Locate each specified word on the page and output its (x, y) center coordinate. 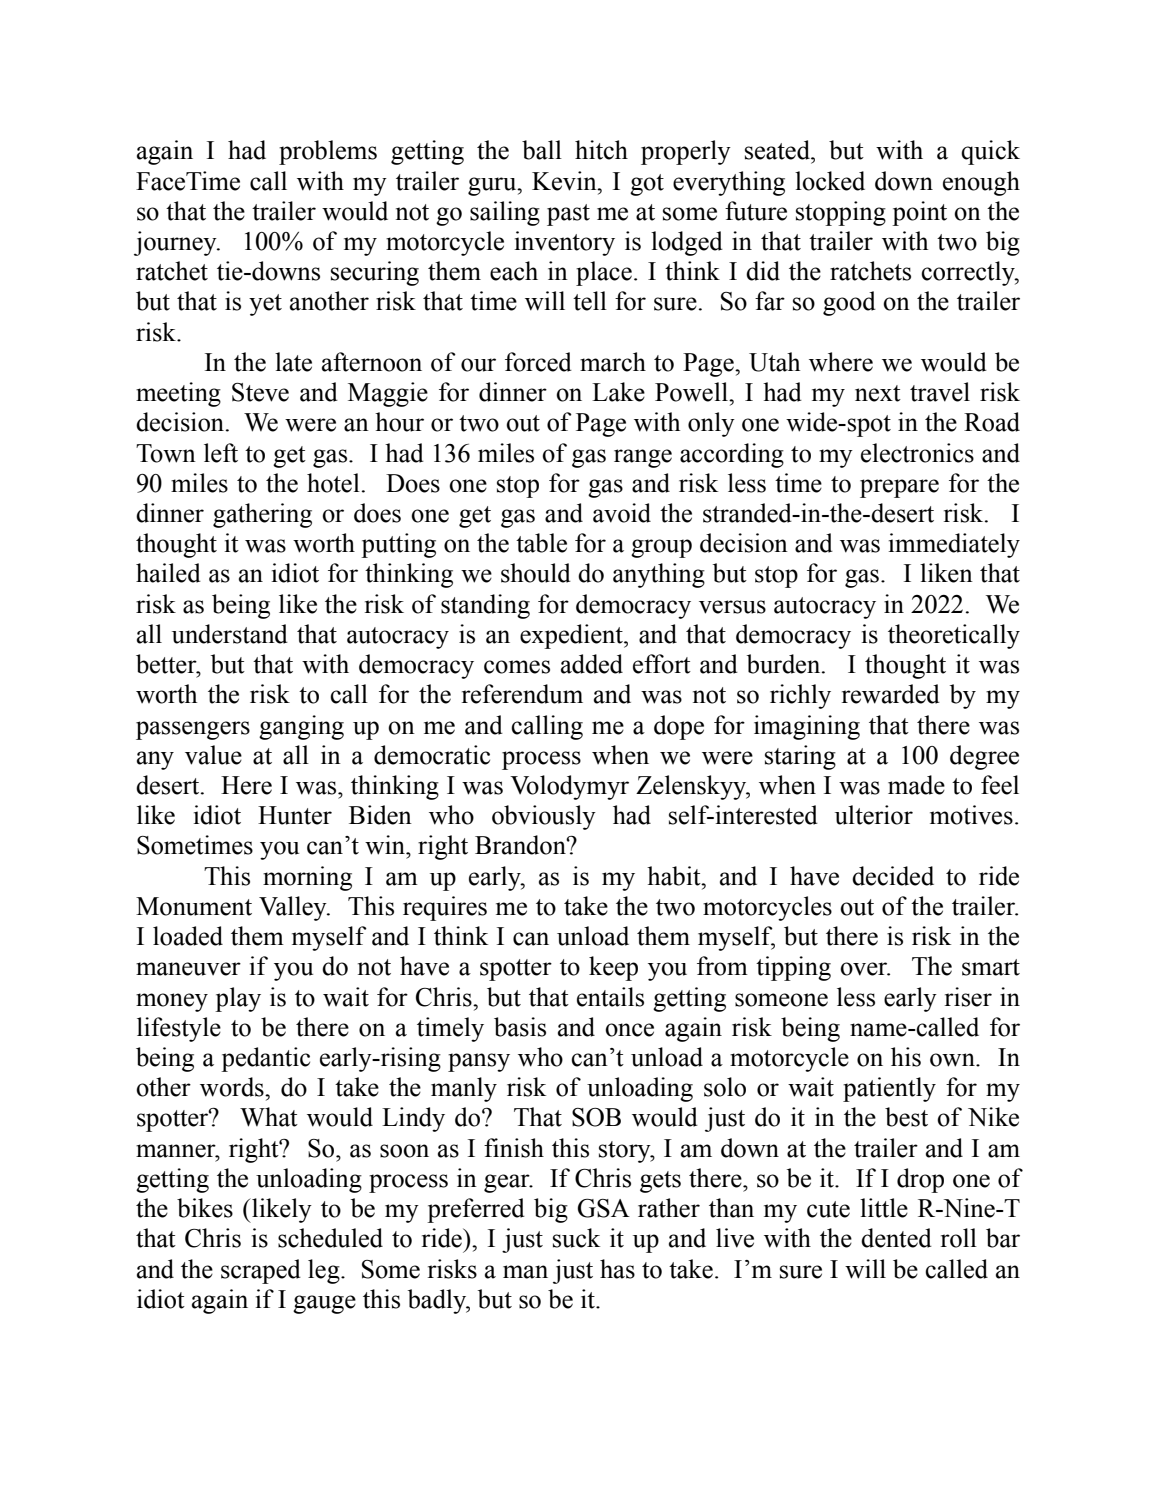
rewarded (891, 694)
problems (328, 152)
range (643, 458)
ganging (301, 727)
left (221, 453)
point (919, 213)
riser (968, 997)
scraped (261, 1271)
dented (896, 1238)
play (238, 999)
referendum (522, 694)
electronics (917, 453)
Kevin (565, 181)
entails (610, 997)
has (617, 1269)
